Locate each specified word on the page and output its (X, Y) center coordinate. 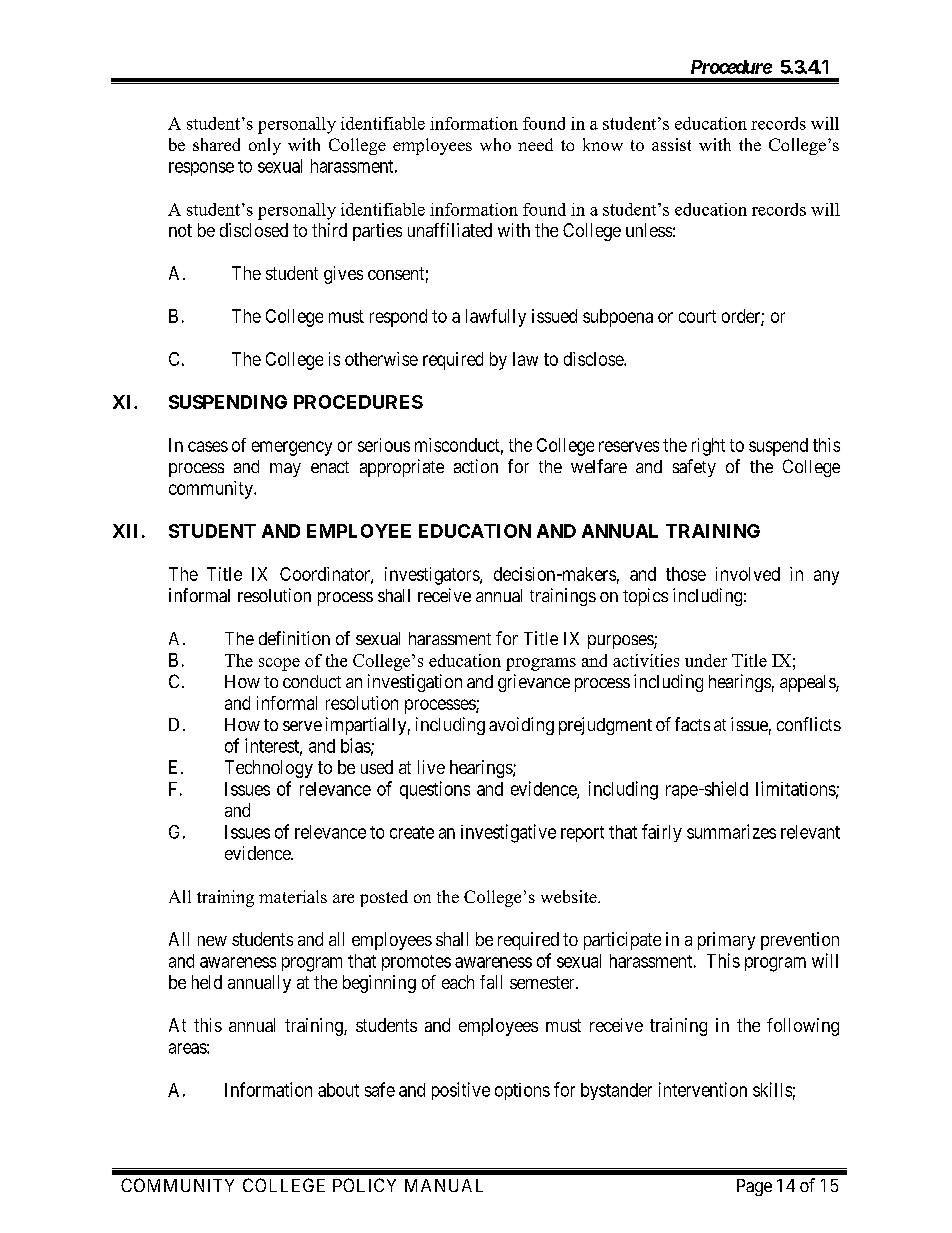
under (706, 660)
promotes (416, 963)
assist (671, 144)
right (708, 447)
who (495, 144)
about (338, 1090)
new (212, 941)
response (201, 169)
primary (726, 941)
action (476, 466)
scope (279, 664)
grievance (534, 683)
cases (208, 446)
